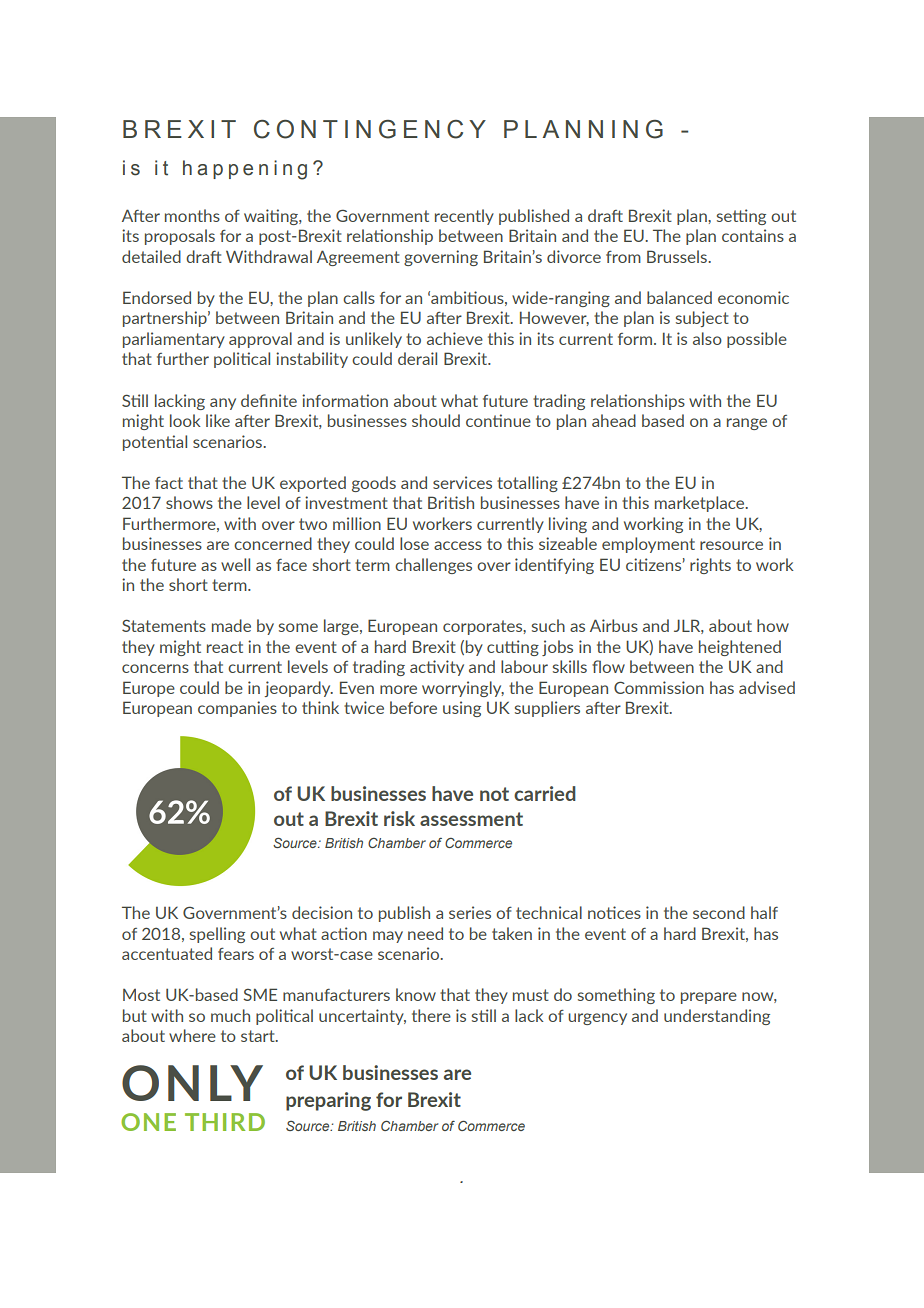  I want to click on series, so click(470, 912).
